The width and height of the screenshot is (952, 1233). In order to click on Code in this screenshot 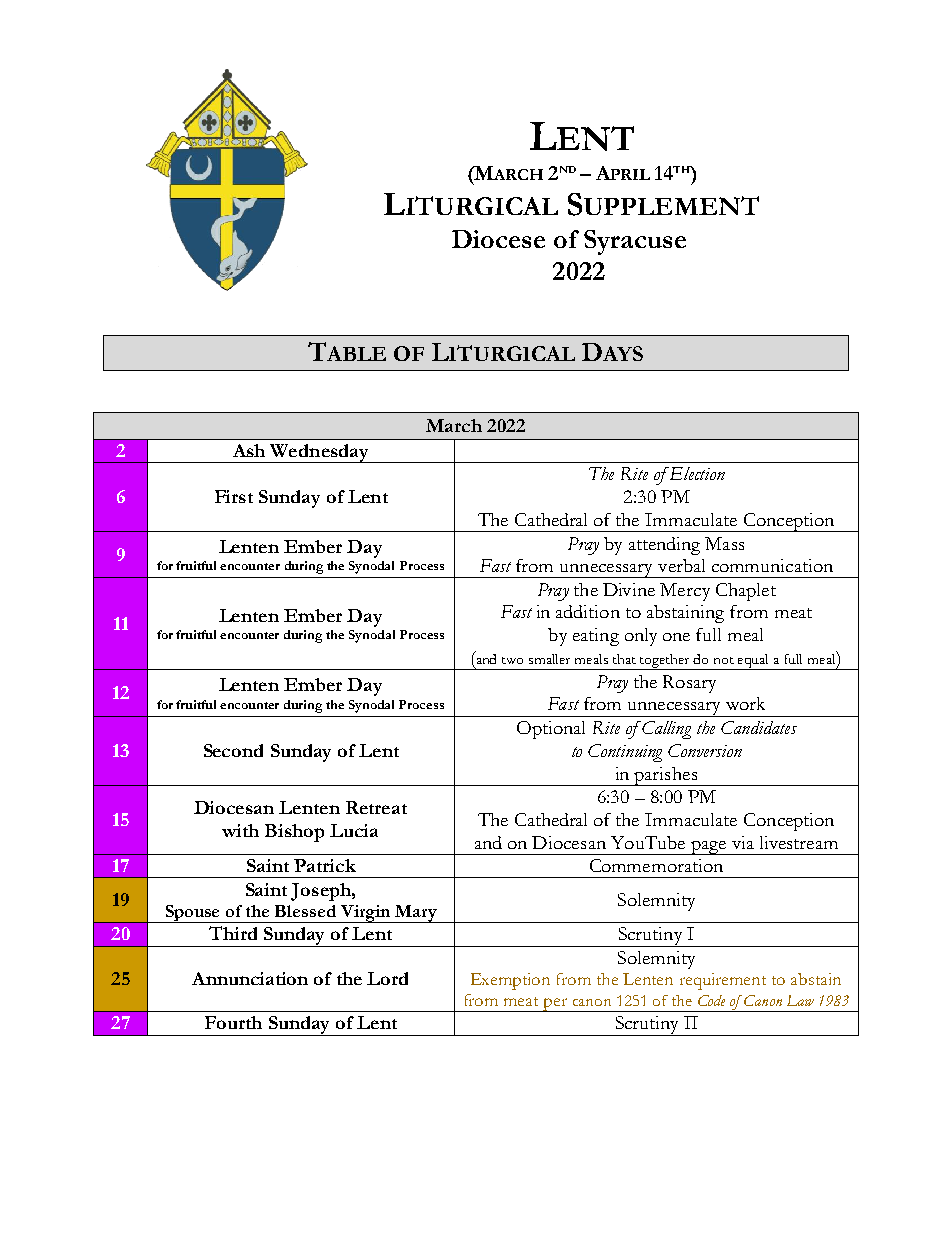, I will do `click(711, 1000)`.
